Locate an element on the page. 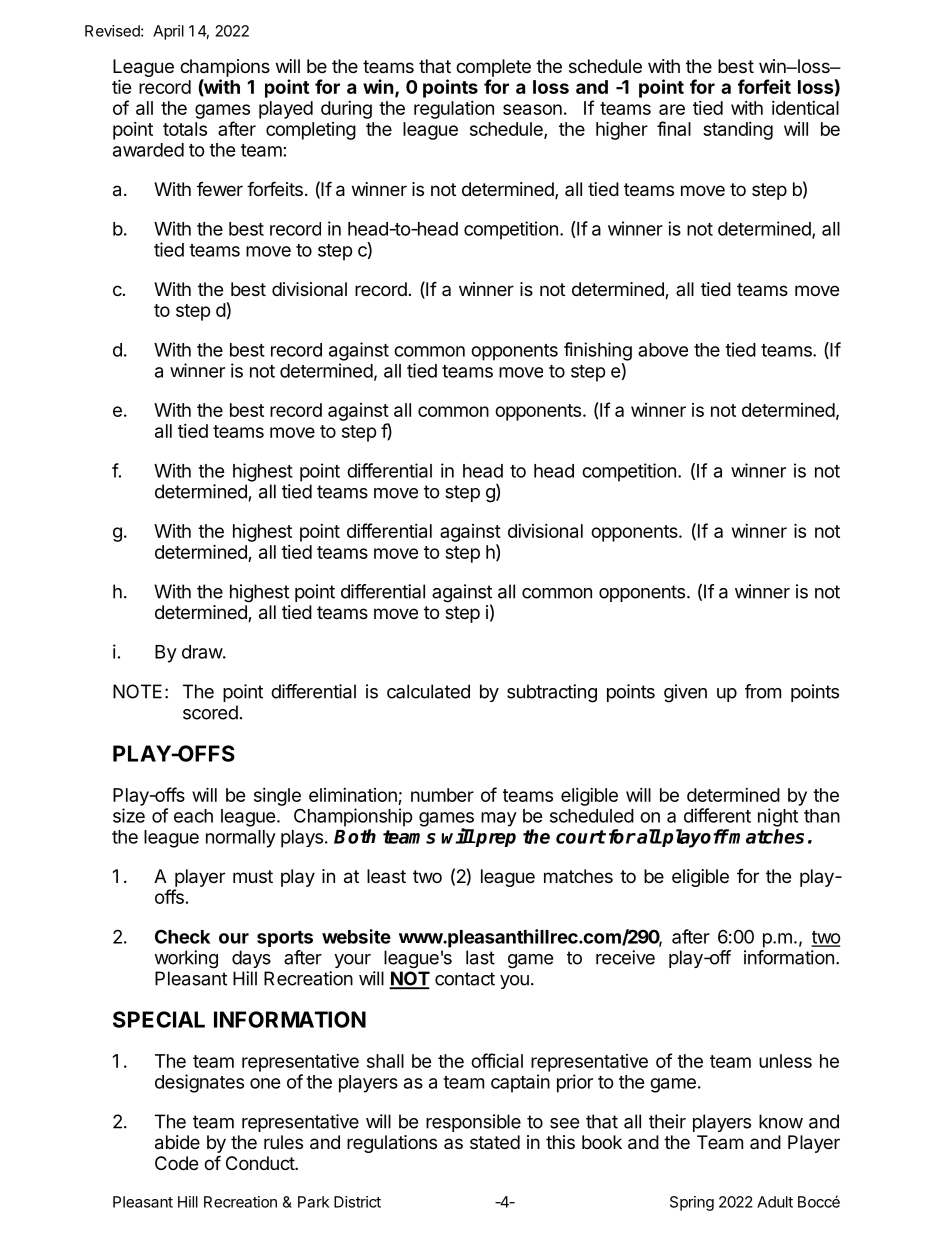  April is located at coordinates (168, 32).
